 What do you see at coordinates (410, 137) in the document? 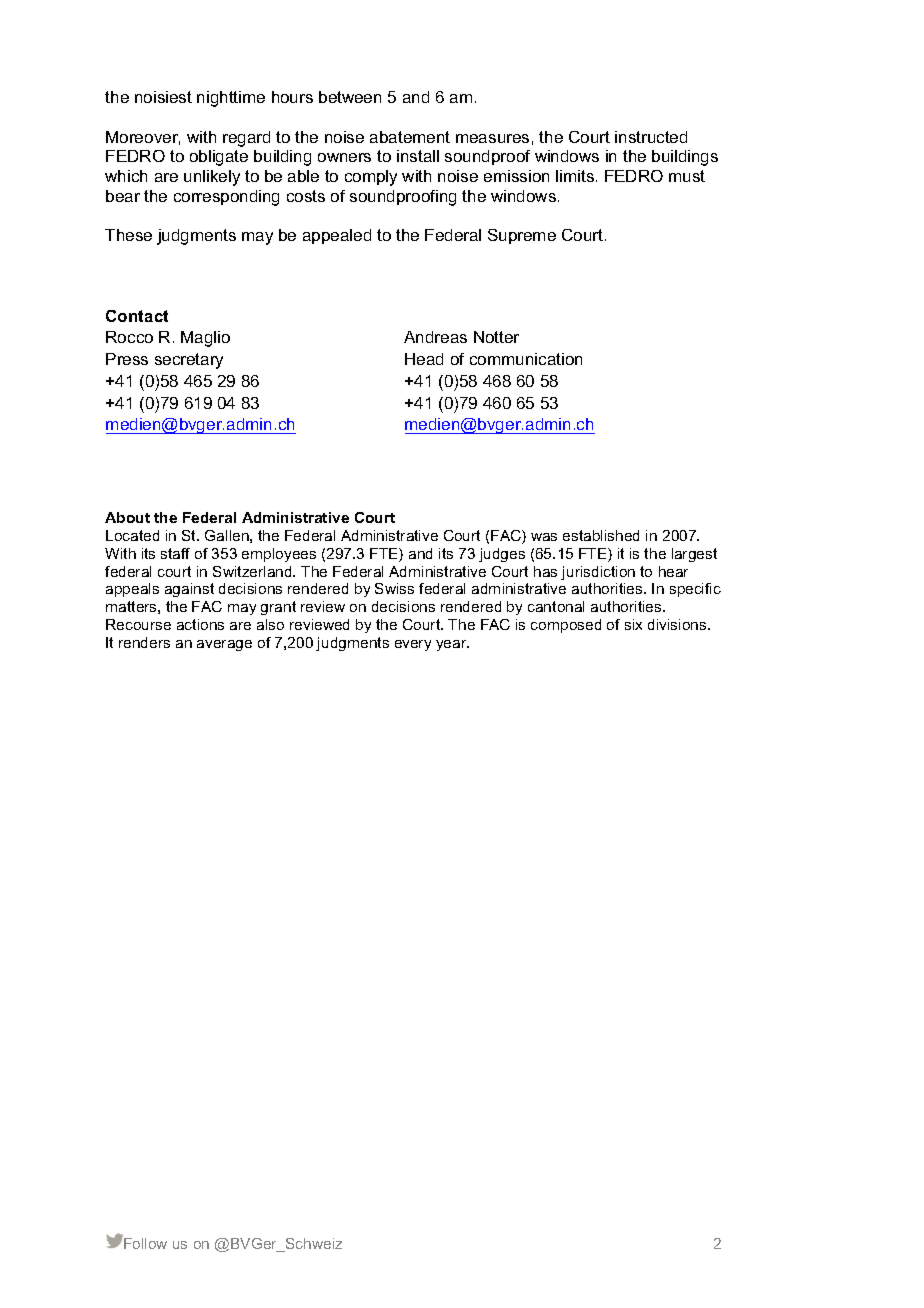
I see `abatement` at bounding box center [410, 137].
